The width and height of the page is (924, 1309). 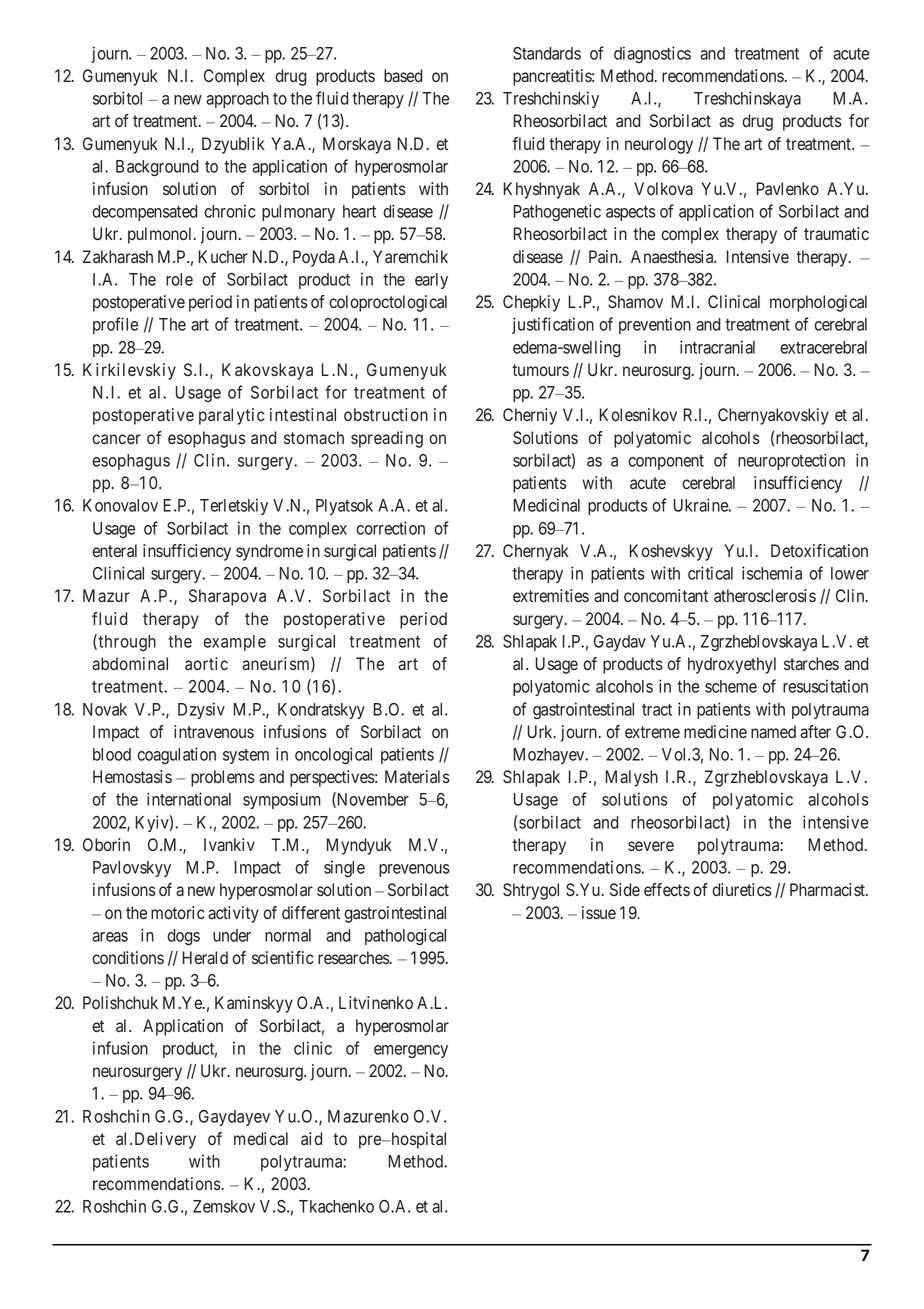 What do you see at coordinates (652, 54) in the page?
I see `diagnostics` at bounding box center [652, 54].
